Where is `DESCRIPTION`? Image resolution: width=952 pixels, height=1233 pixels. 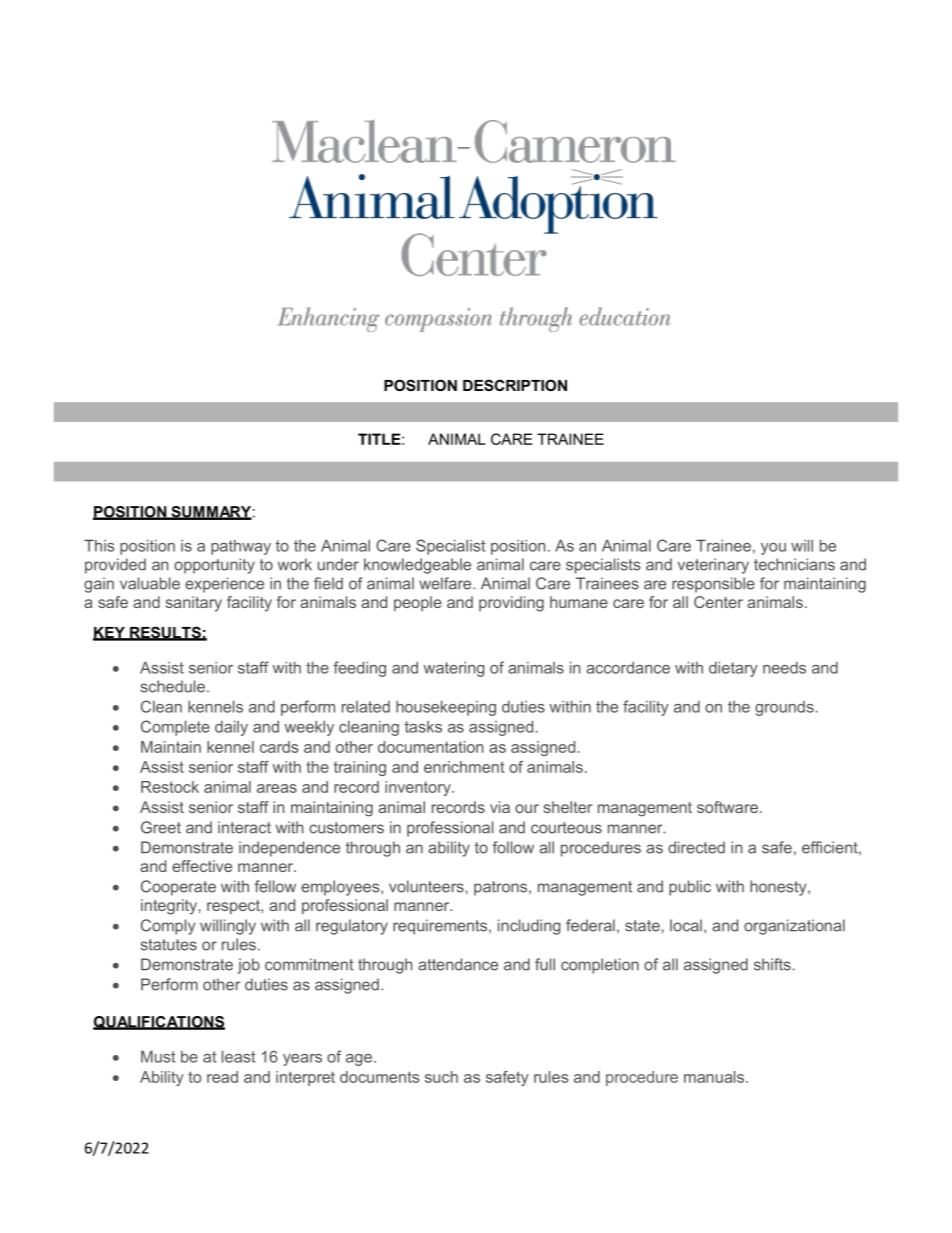 DESCRIPTION is located at coordinates (515, 385).
